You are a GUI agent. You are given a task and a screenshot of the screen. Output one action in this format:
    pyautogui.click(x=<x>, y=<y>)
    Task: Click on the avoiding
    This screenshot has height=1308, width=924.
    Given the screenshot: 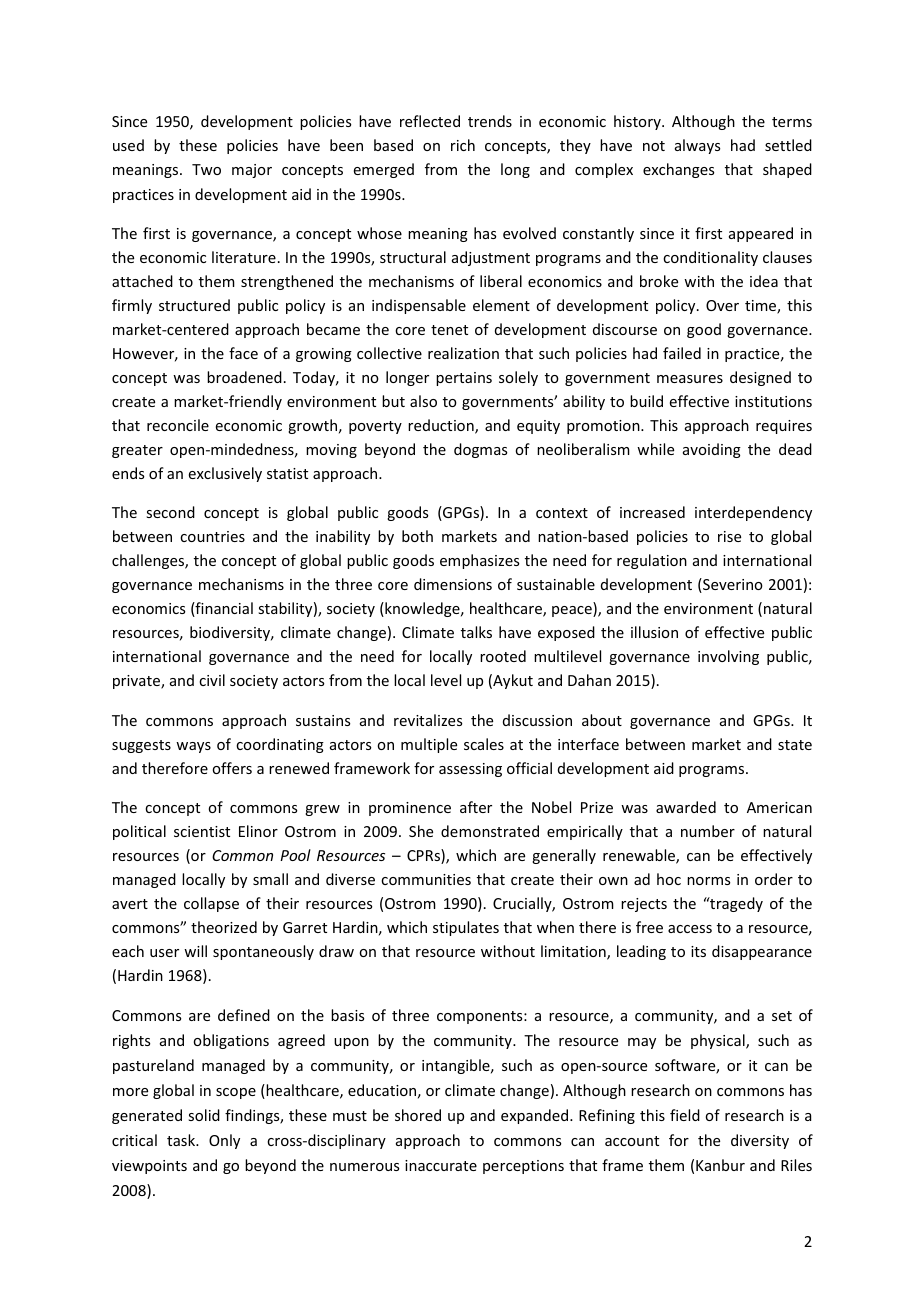 What is the action you would take?
    pyautogui.click(x=712, y=450)
